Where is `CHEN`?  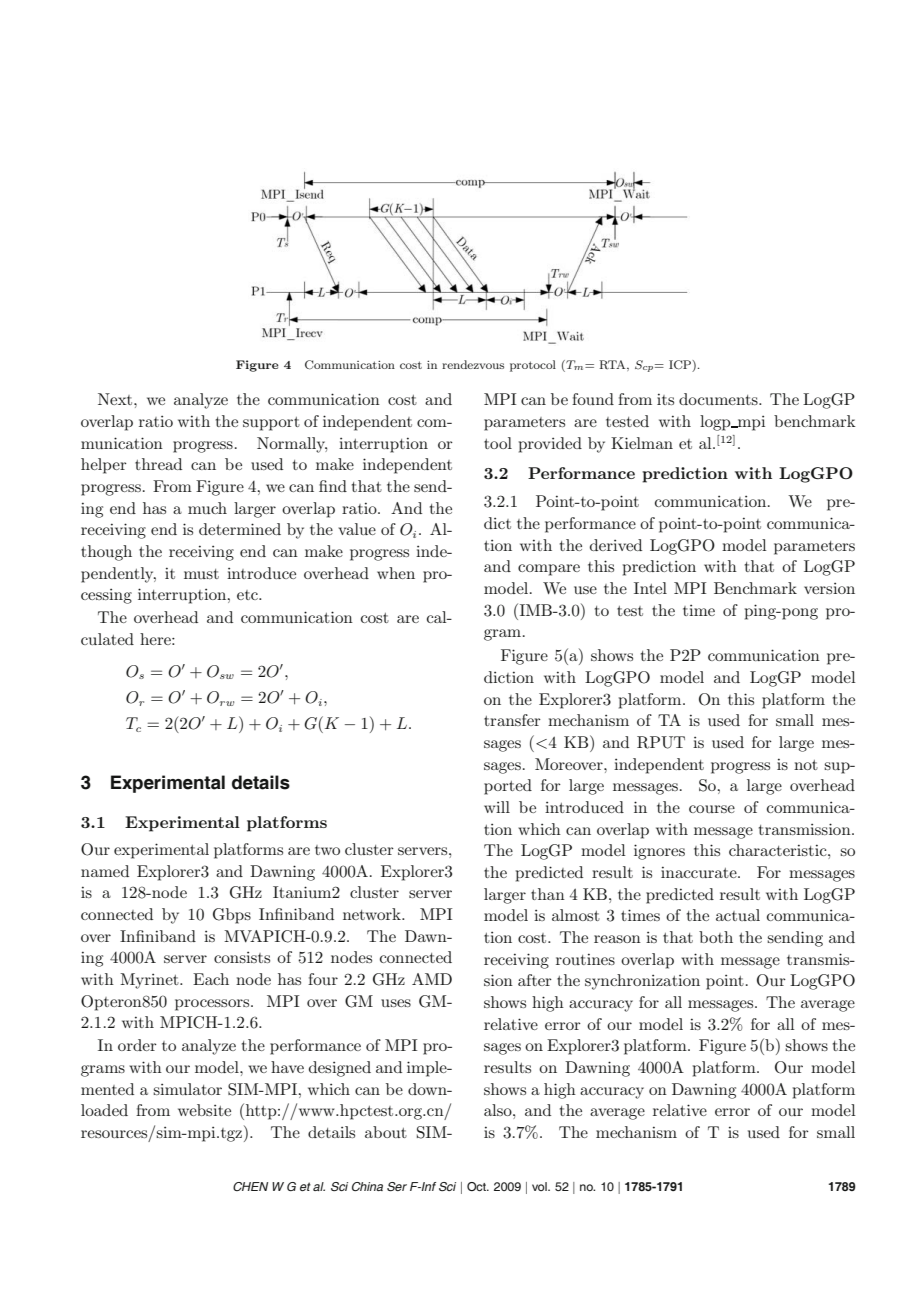
CHEN is located at coordinates (250, 1186).
